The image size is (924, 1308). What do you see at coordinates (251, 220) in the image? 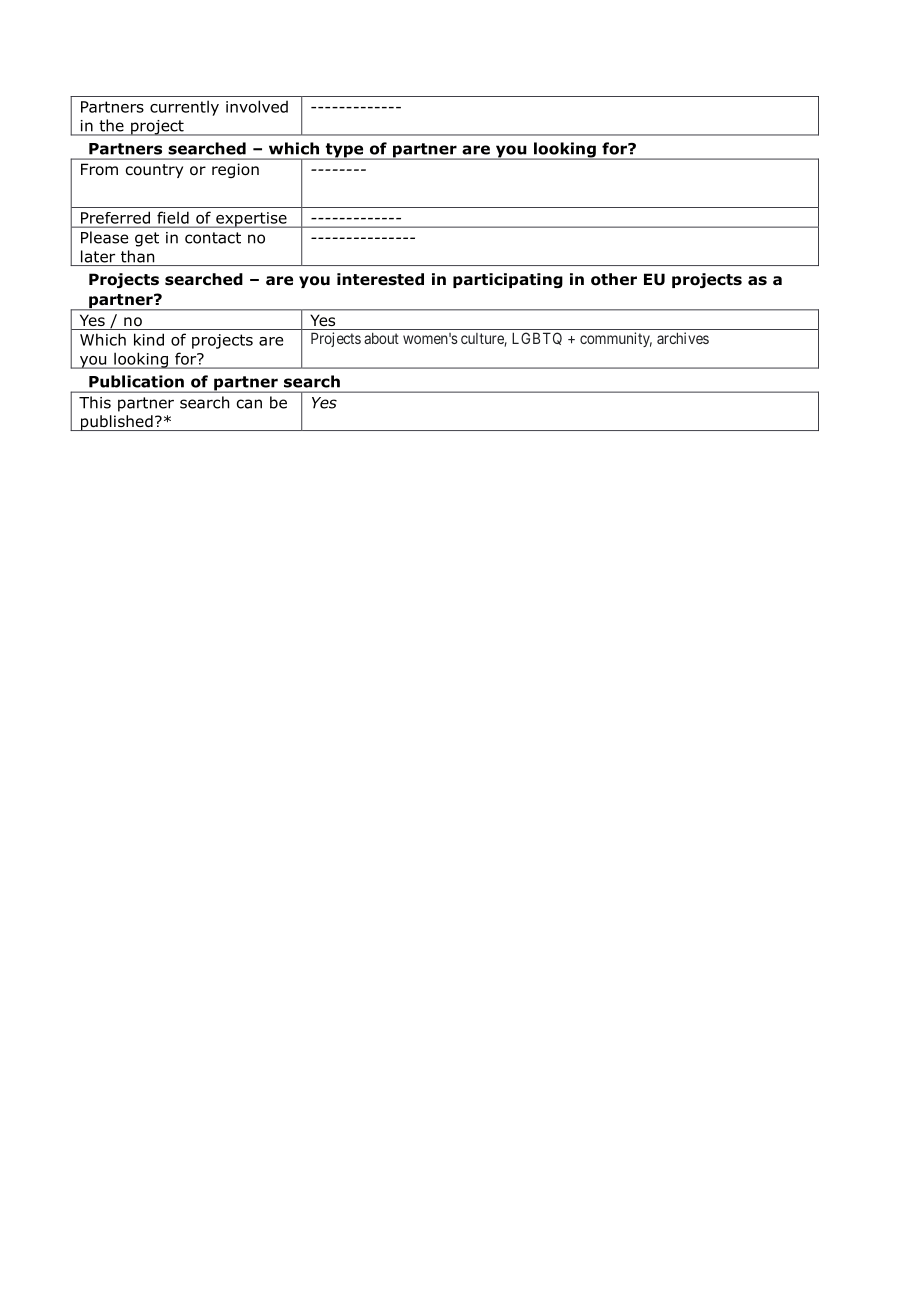
I see `expertise` at bounding box center [251, 220].
